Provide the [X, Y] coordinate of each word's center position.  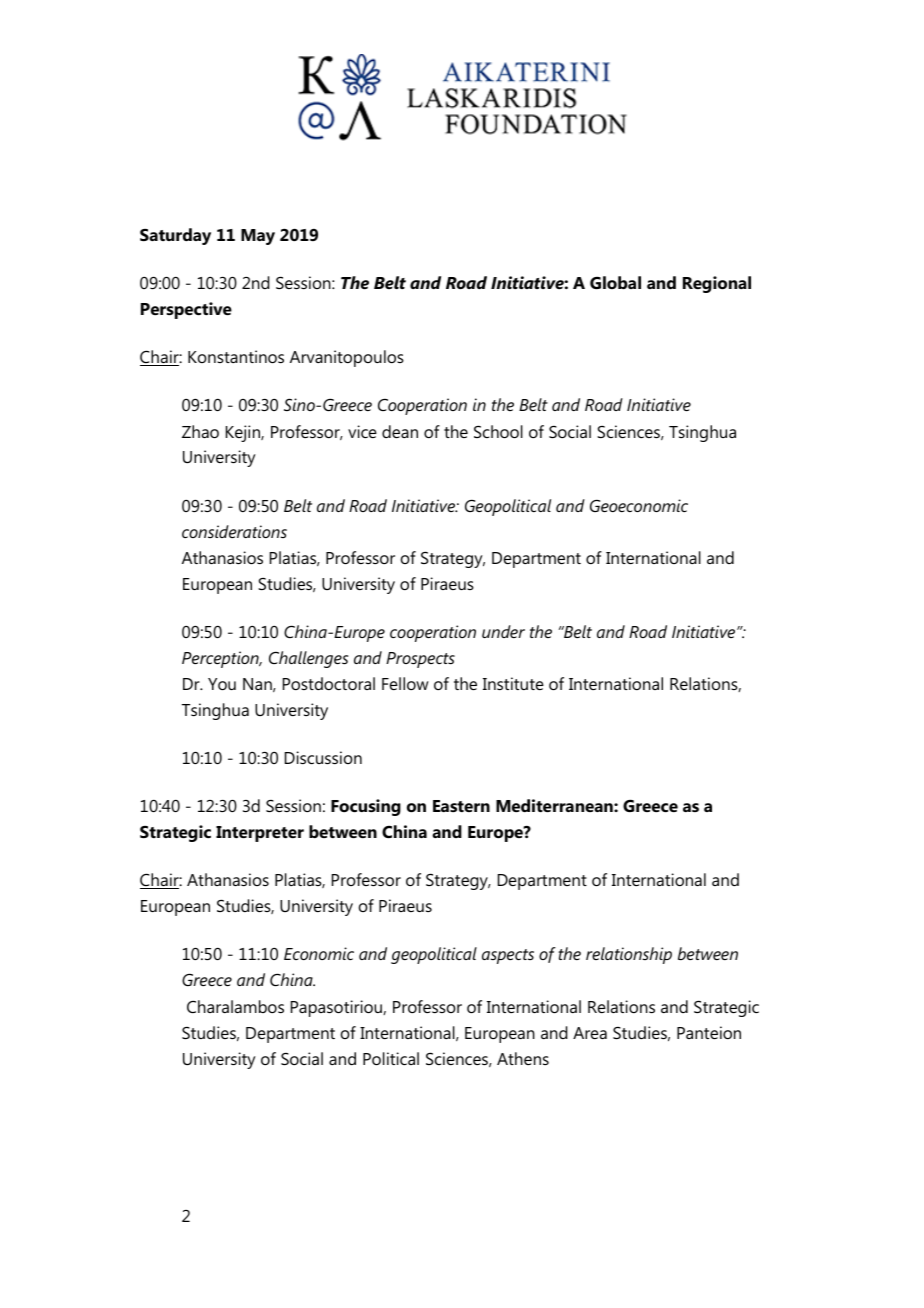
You [222, 684]
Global [615, 282]
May [258, 237]
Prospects [420, 660]
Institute [513, 683]
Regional [717, 284]
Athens [523, 1058]
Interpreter [260, 834]
